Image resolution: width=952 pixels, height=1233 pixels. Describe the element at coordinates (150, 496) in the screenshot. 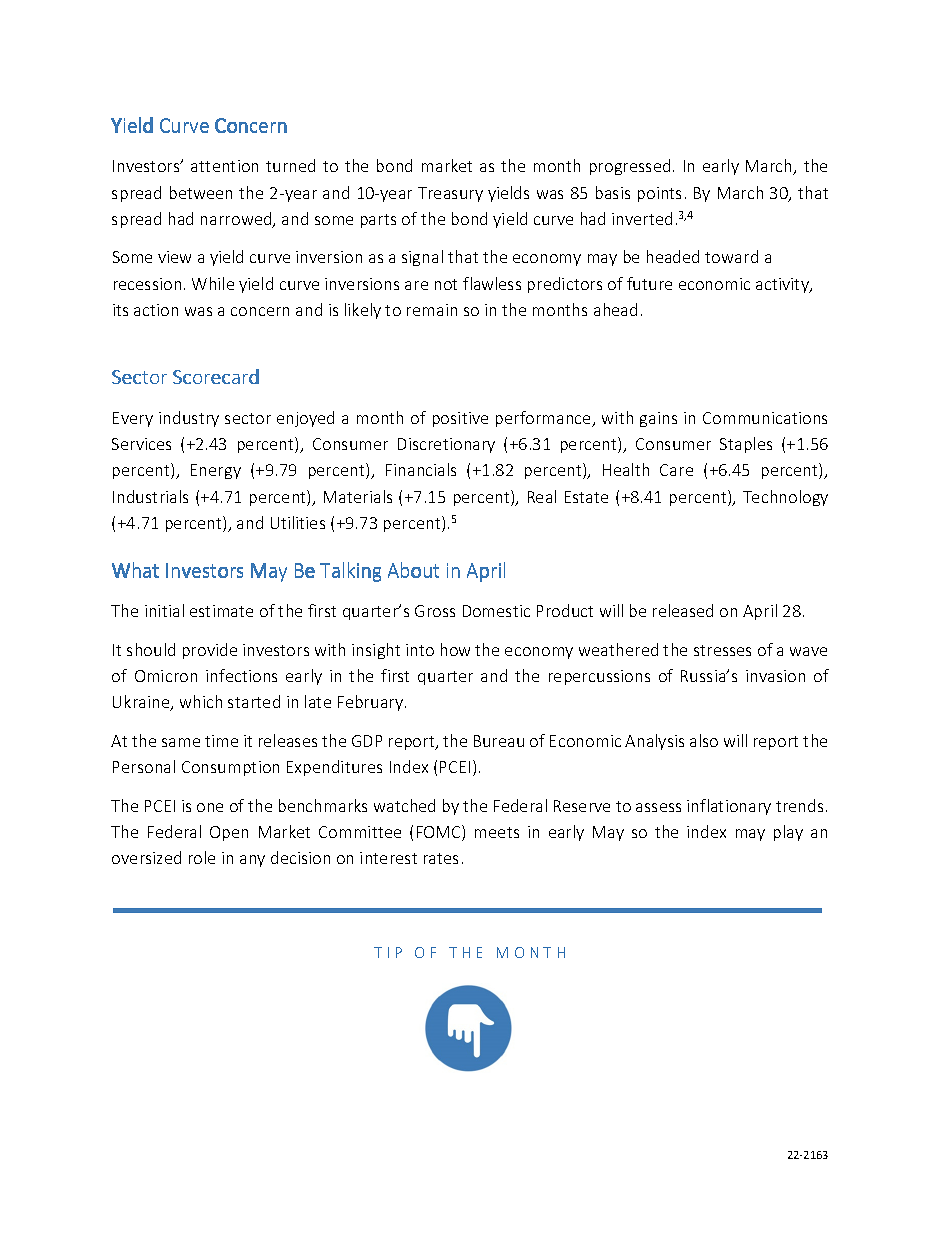

I see `Industrials` at that location.
